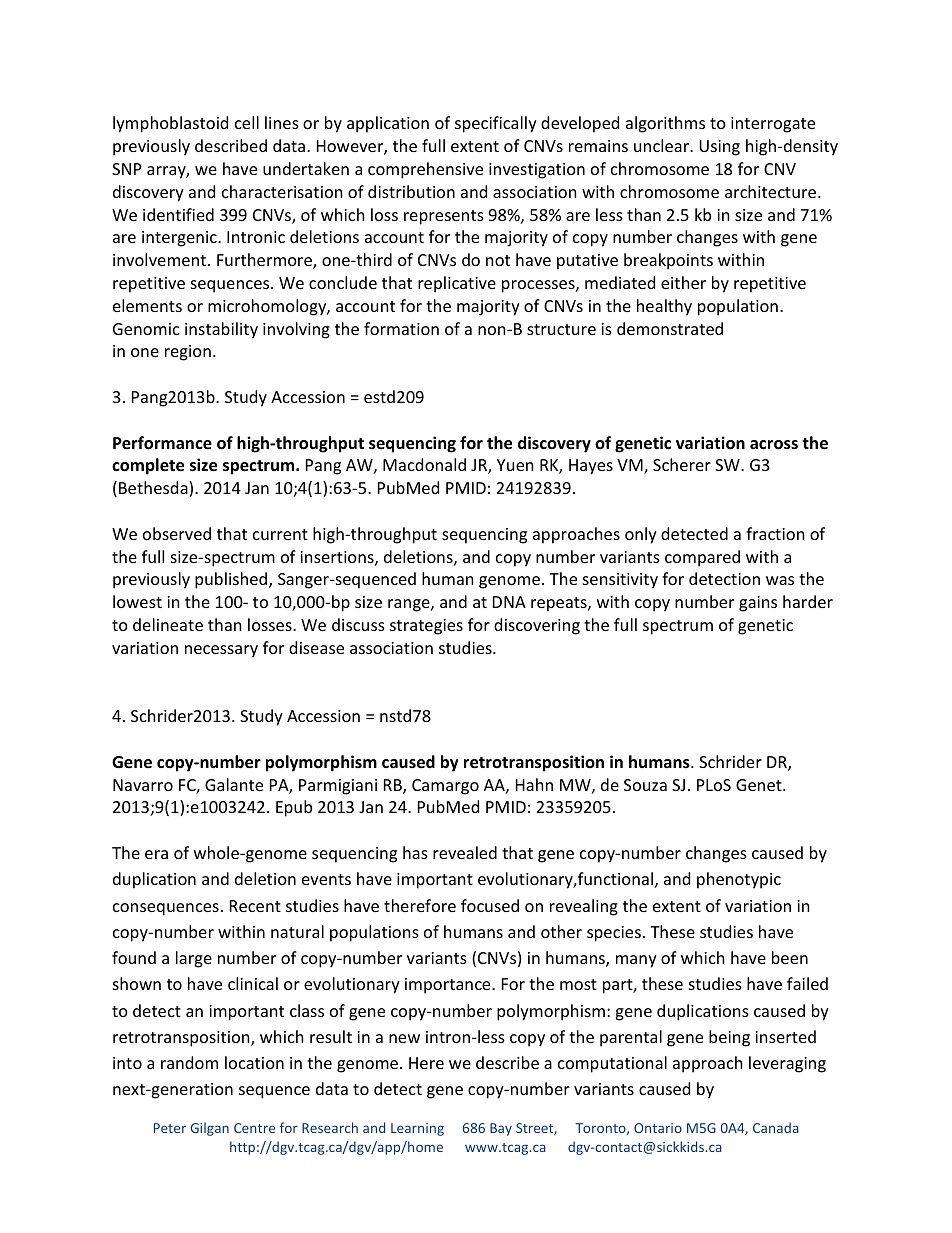  What do you see at coordinates (501, 1129) in the screenshot?
I see `Bay` at bounding box center [501, 1129].
